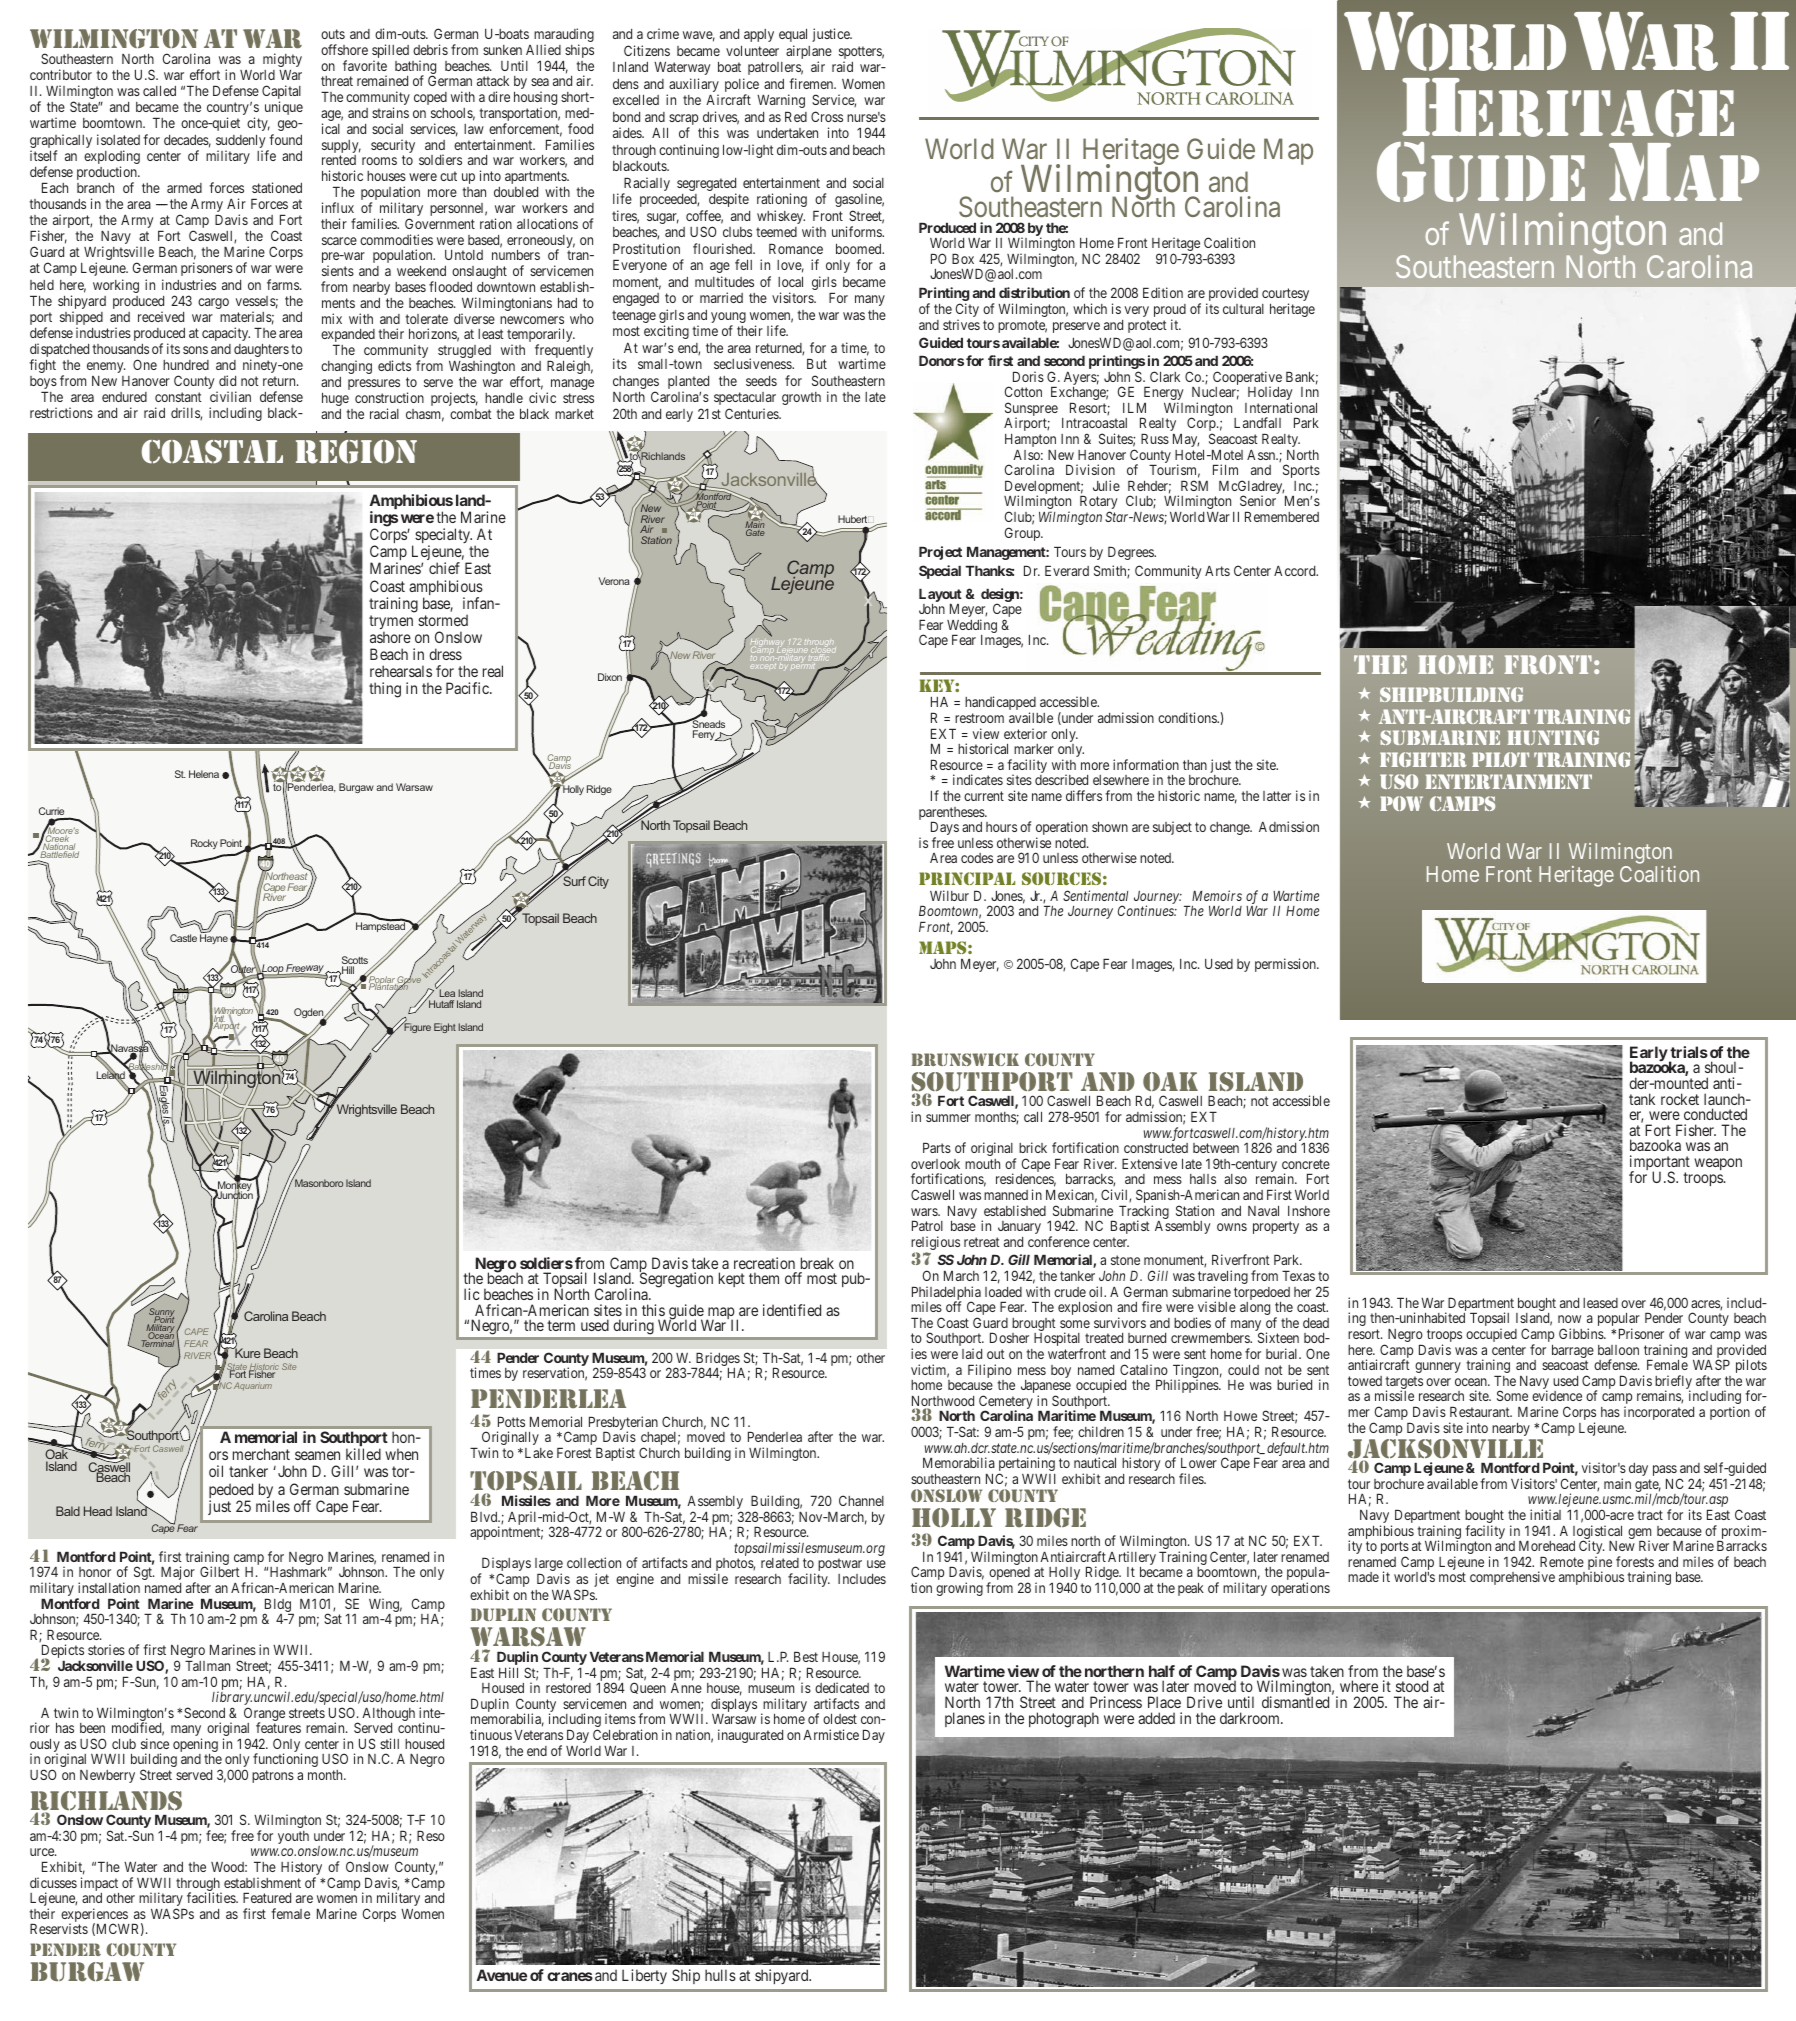 The height and width of the page is (2021, 1796). I want to click on hulls, so click(720, 1975).
